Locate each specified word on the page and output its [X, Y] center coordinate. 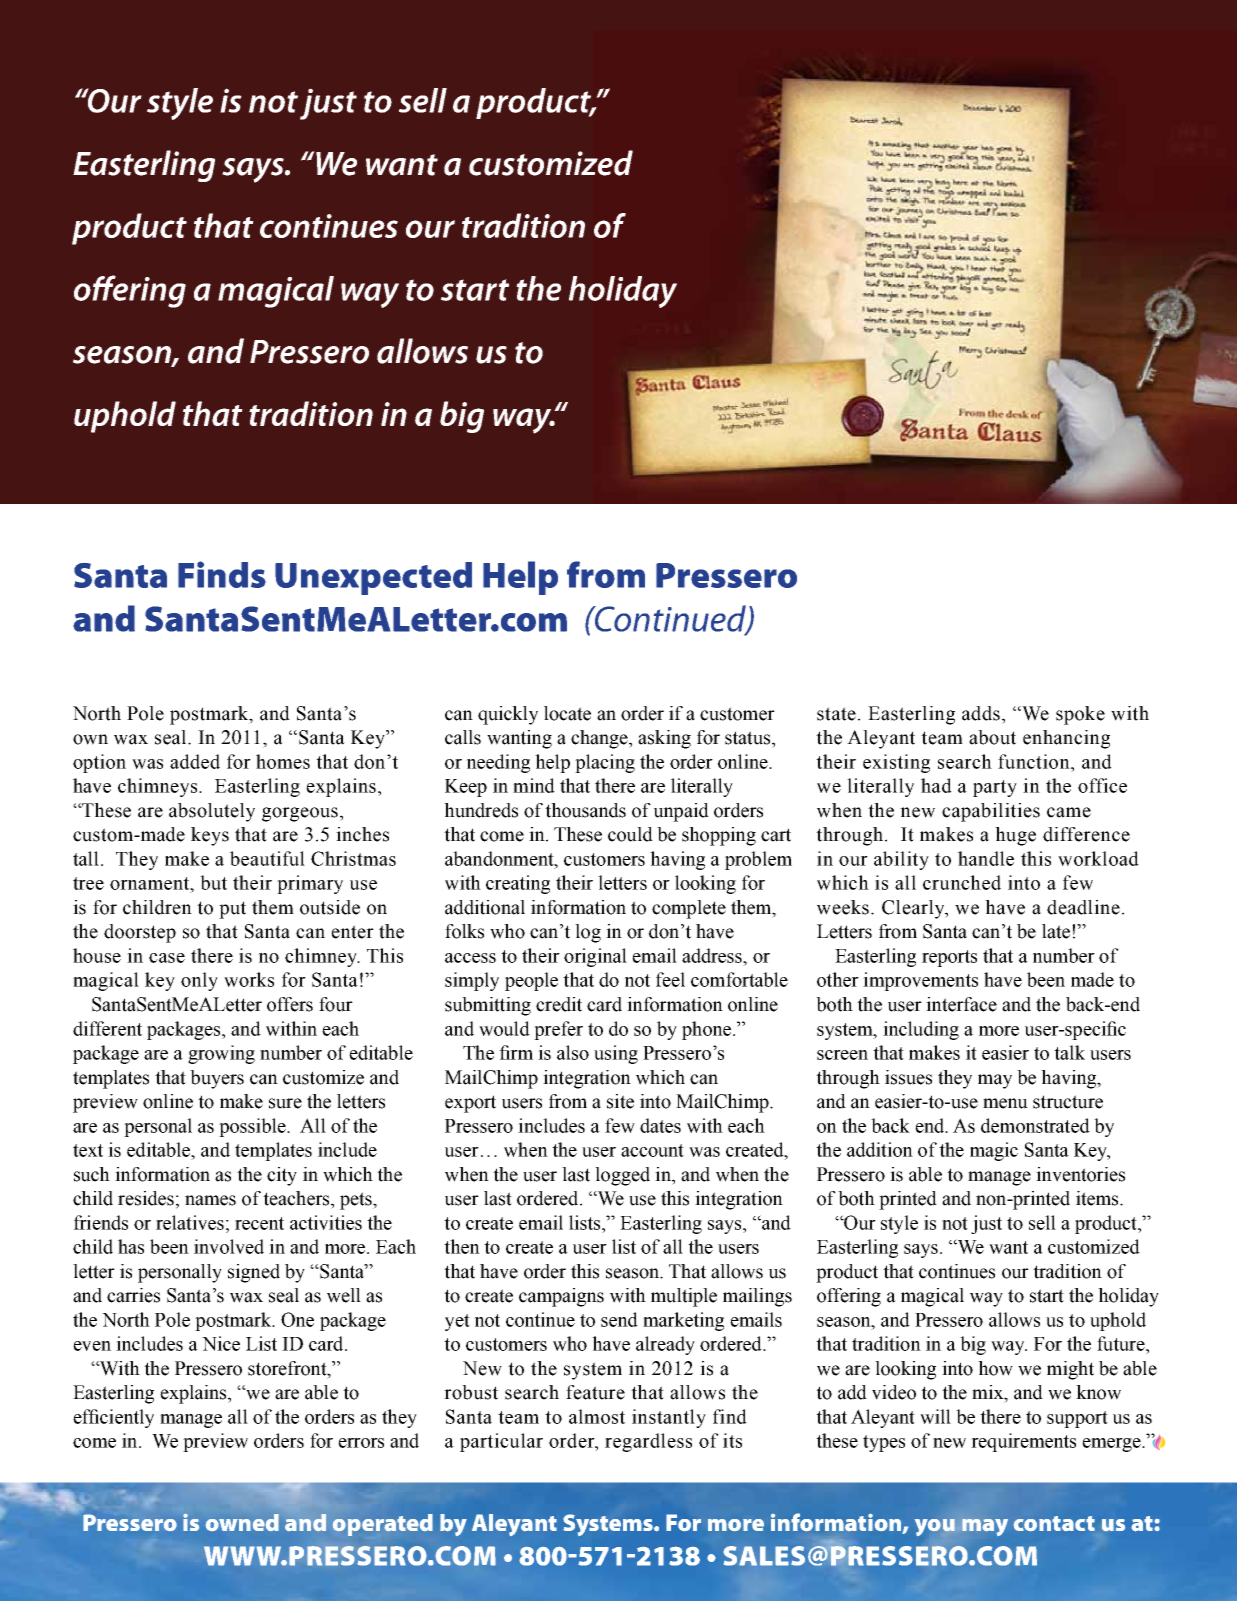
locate [567, 713]
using [616, 1054]
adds [981, 713]
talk [1069, 1052]
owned [242, 1522]
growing [221, 1054]
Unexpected [373, 578]
